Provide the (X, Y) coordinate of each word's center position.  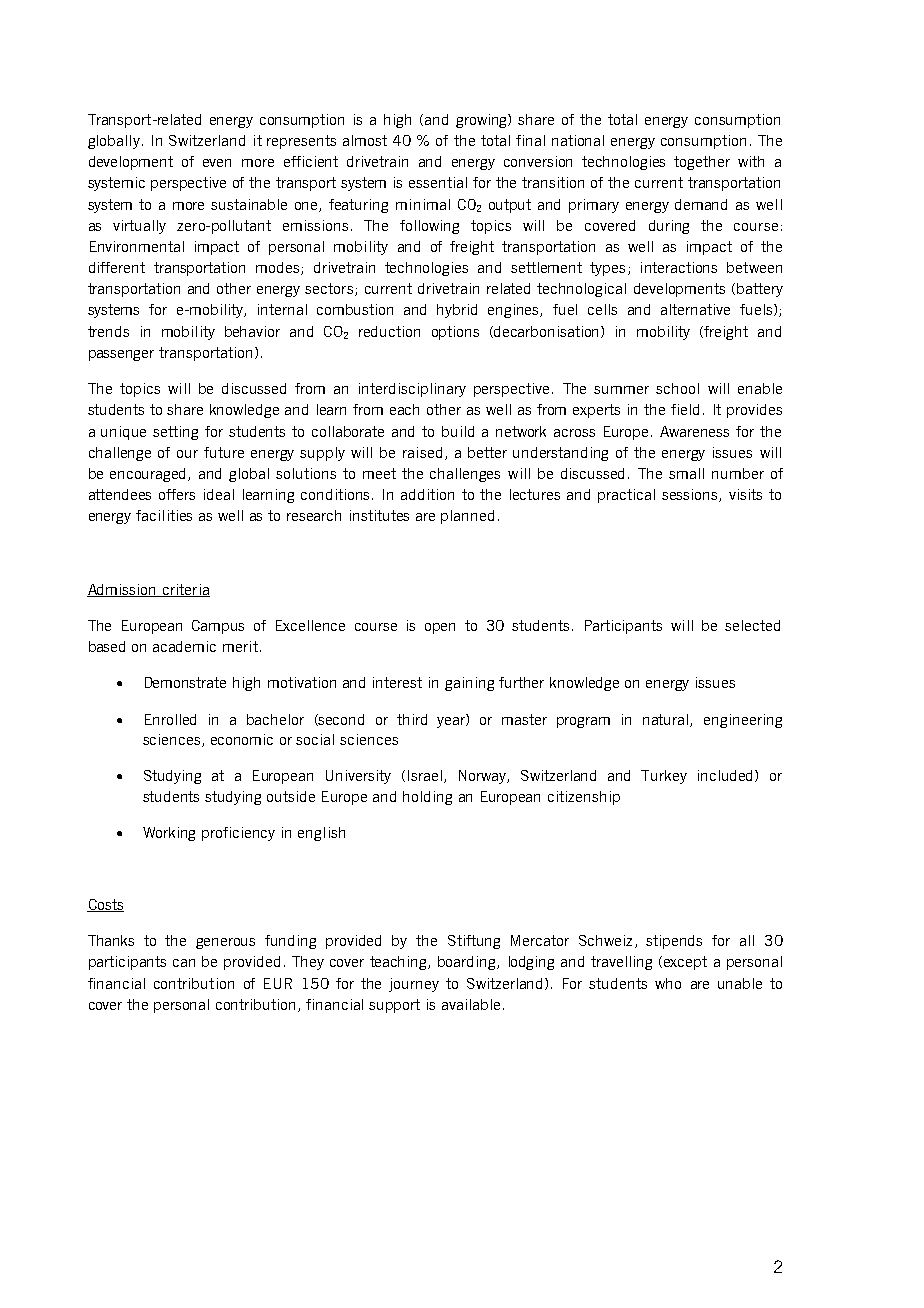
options (455, 333)
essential (438, 182)
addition (427, 494)
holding (427, 798)
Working (169, 834)
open (440, 628)
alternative (695, 309)
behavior (252, 331)
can (184, 963)
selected (752, 625)
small (686, 473)
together (702, 163)
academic (184, 646)
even (217, 163)
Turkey (664, 777)
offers (177, 494)
